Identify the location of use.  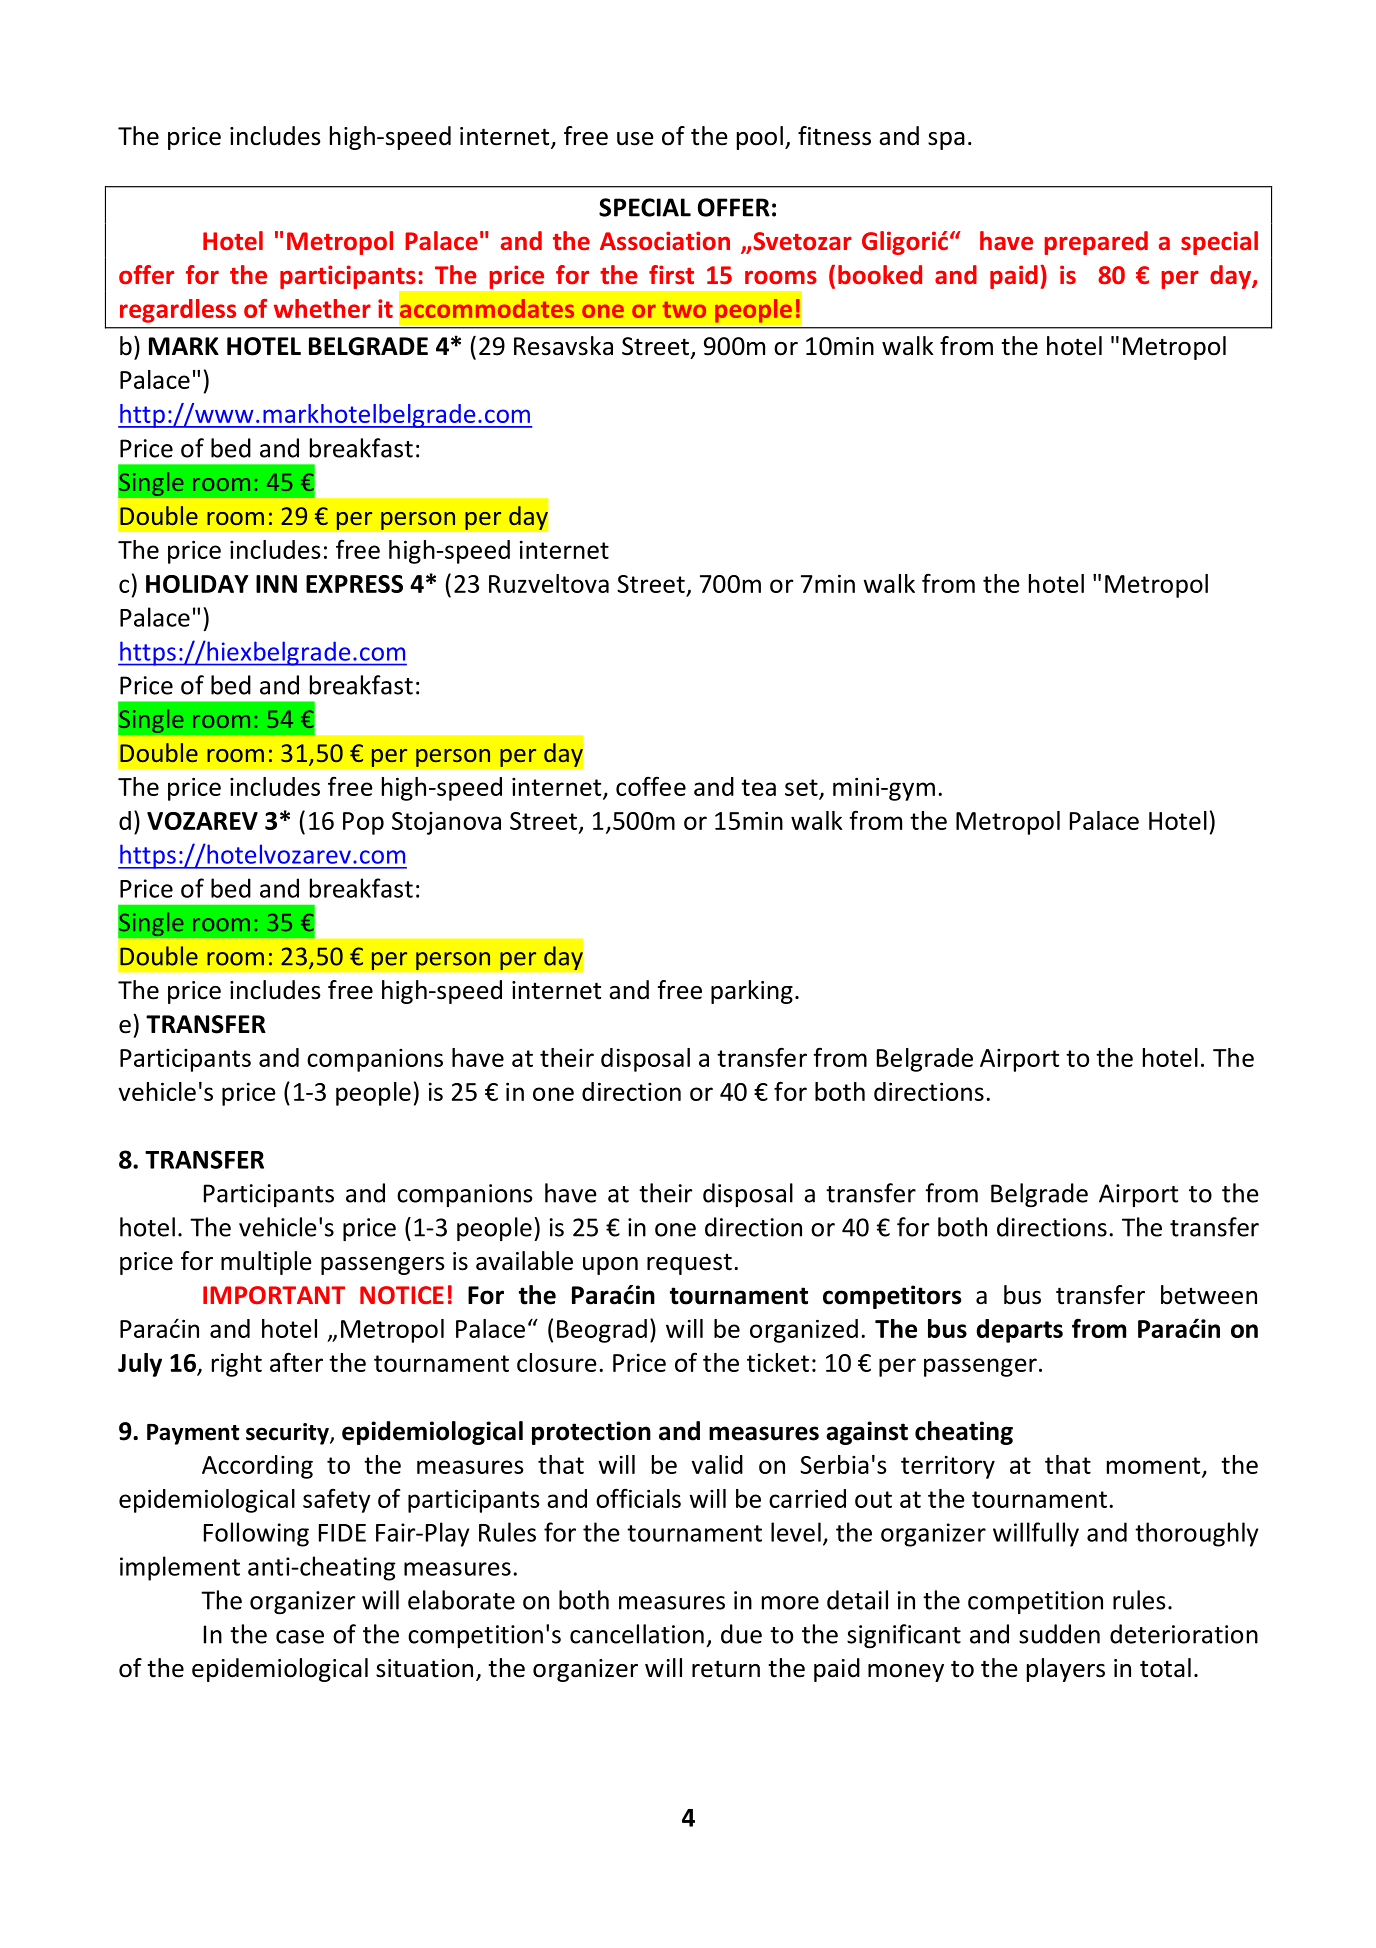
(635, 139).
